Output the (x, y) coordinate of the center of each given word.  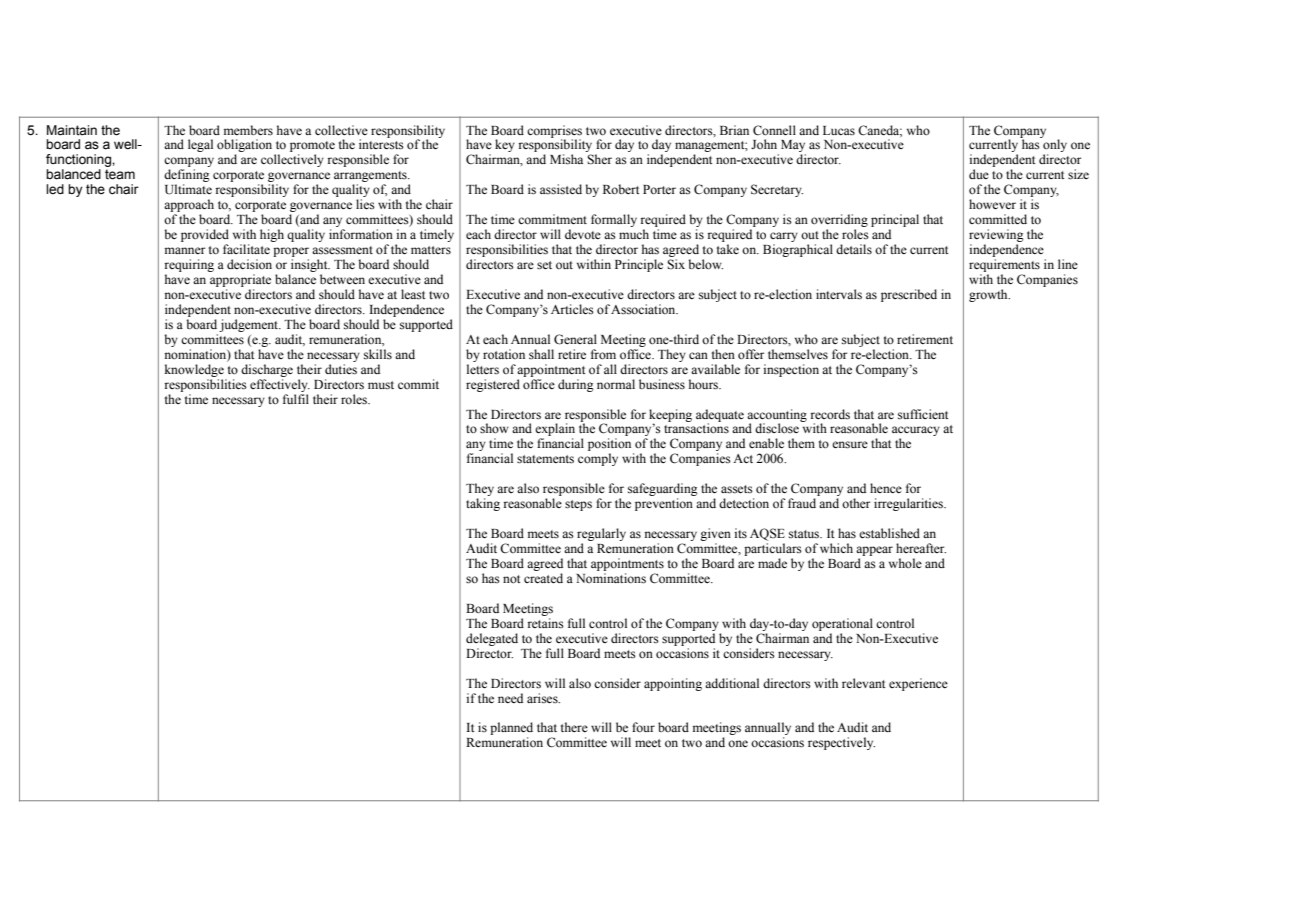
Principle (639, 265)
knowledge (194, 370)
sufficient (923, 414)
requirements (1004, 265)
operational (842, 624)
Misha (566, 159)
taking (483, 504)
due (979, 174)
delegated (492, 639)
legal (200, 145)
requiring (189, 265)
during (576, 385)
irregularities (909, 504)
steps (578, 505)
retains (545, 623)
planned (511, 730)
